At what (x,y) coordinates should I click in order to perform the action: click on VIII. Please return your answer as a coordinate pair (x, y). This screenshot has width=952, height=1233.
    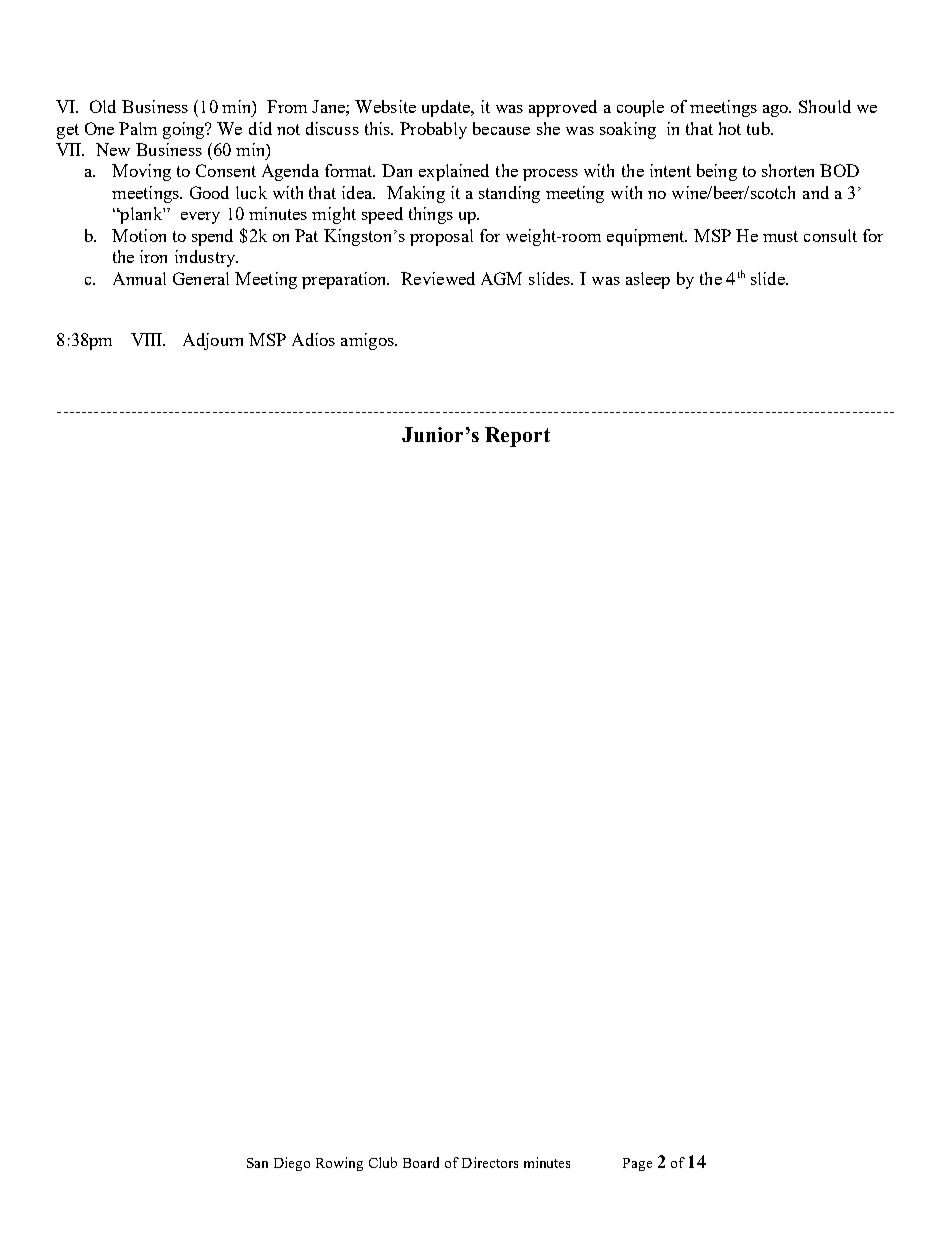
    Looking at the image, I should click on (148, 339).
